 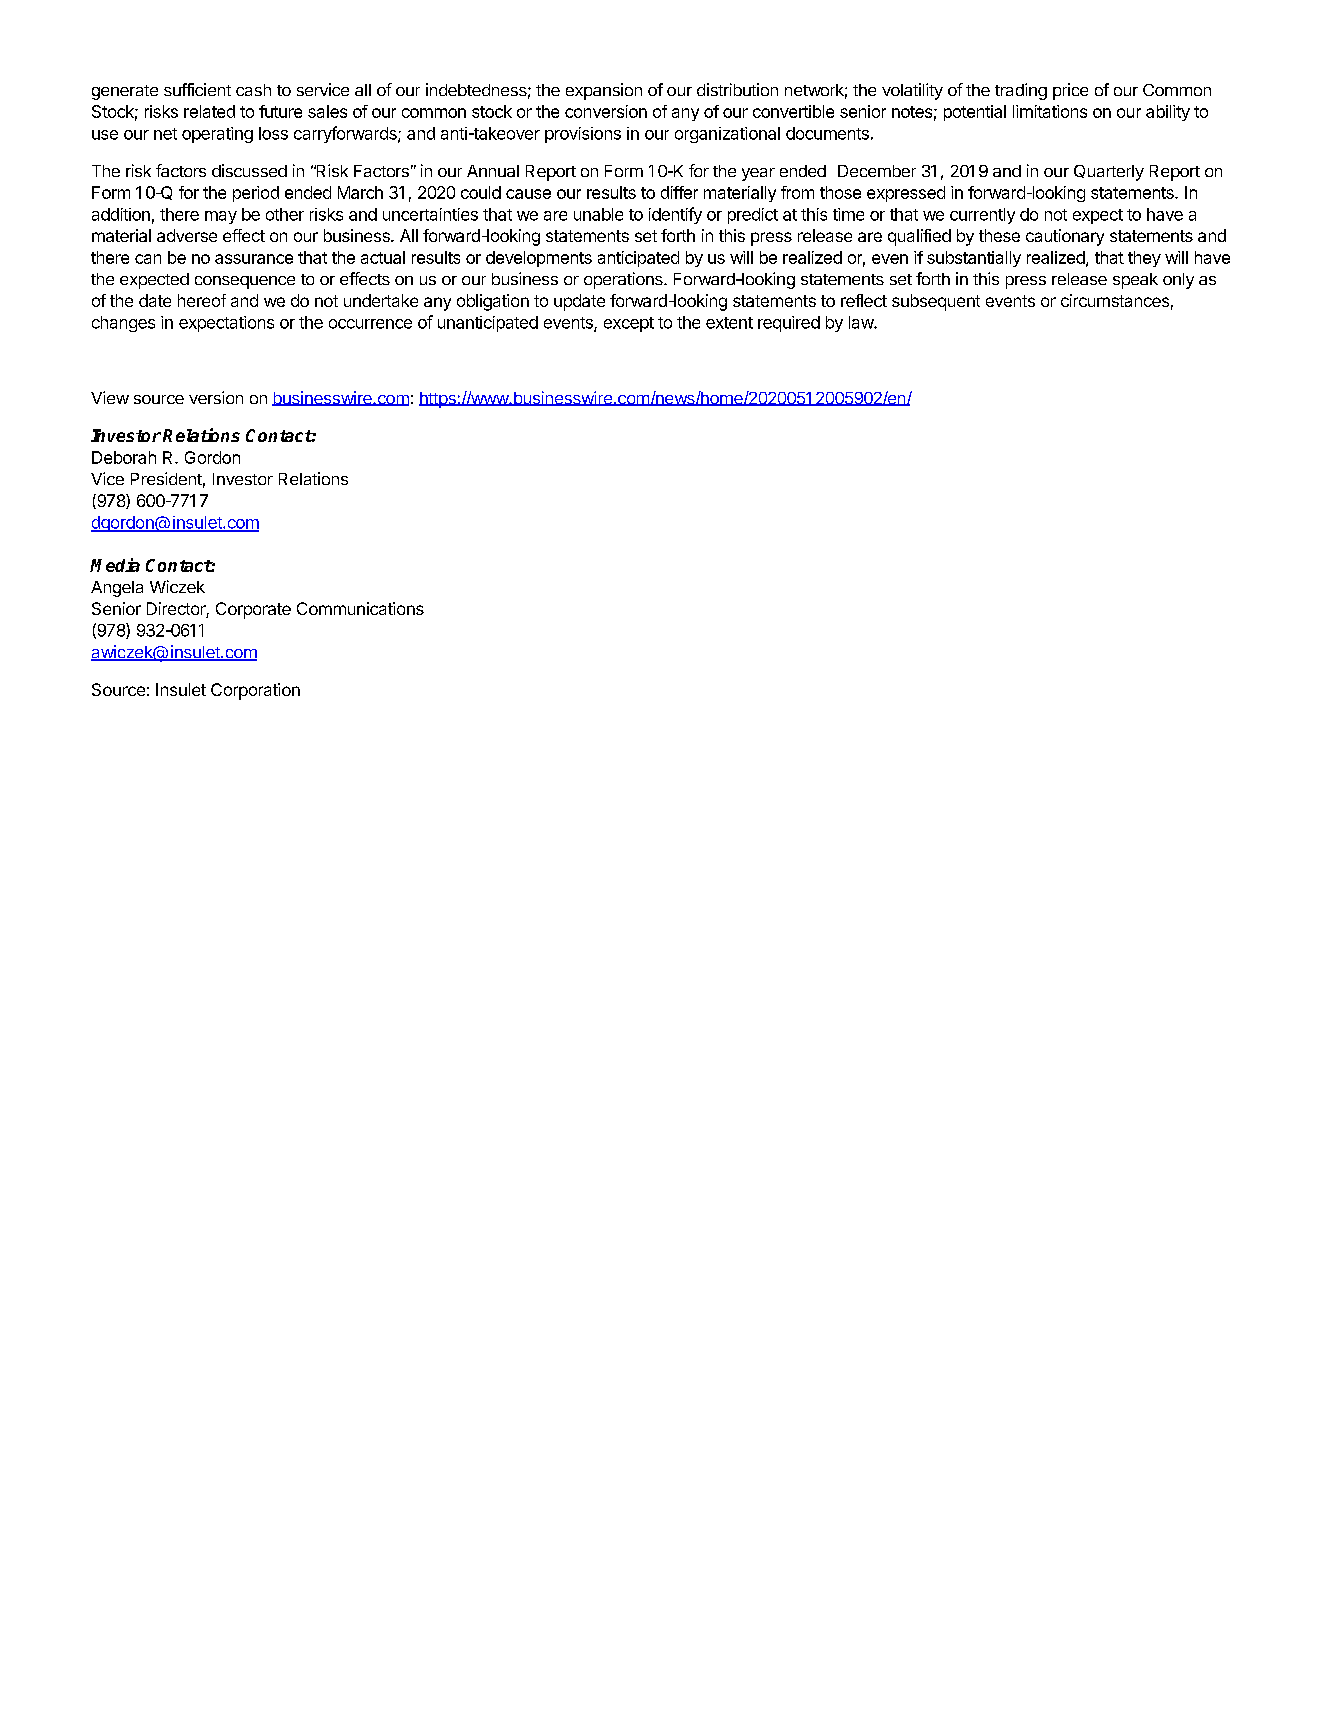 I want to click on expansion, so click(x=604, y=91).
